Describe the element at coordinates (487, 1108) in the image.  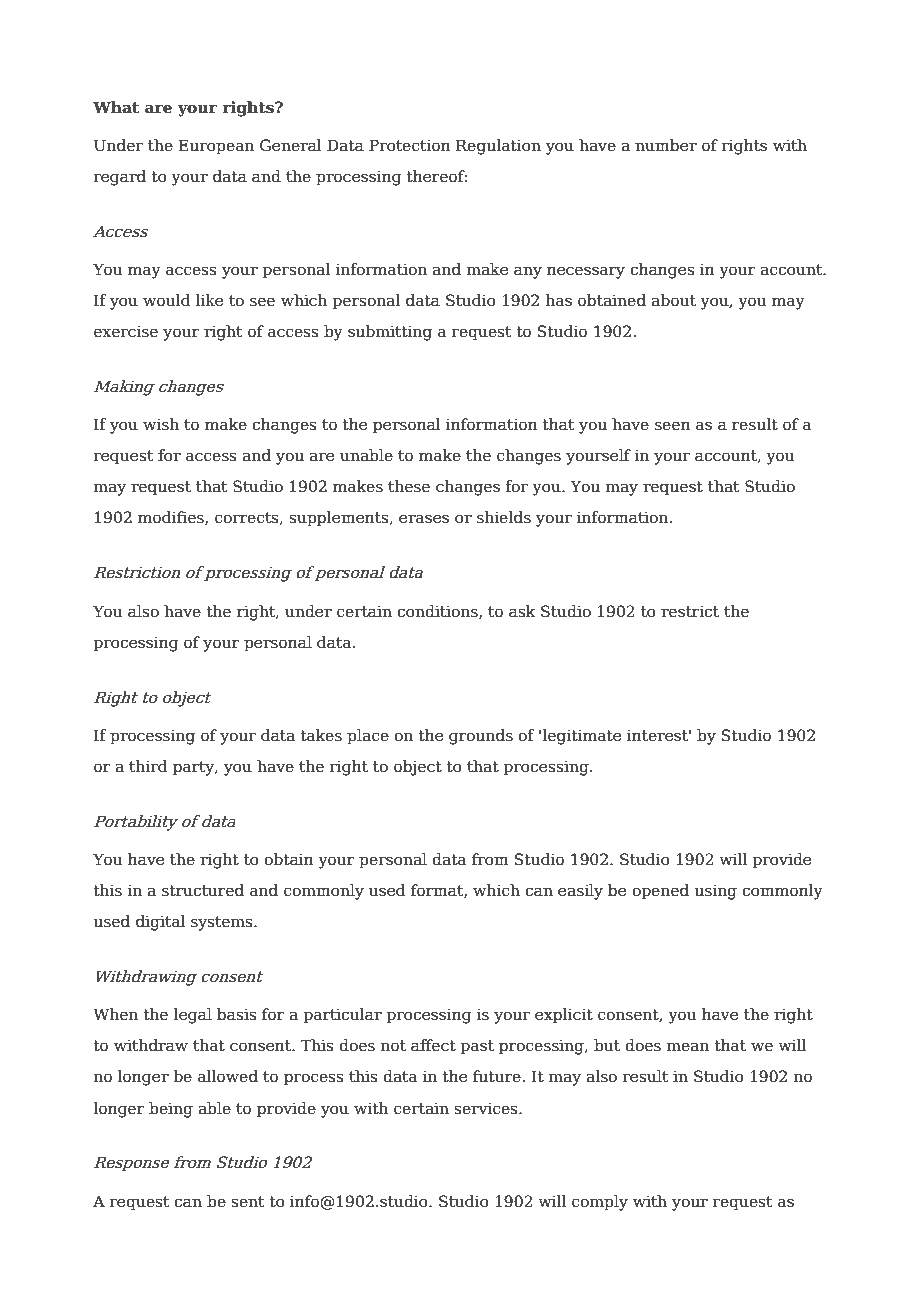
I see `services` at that location.
